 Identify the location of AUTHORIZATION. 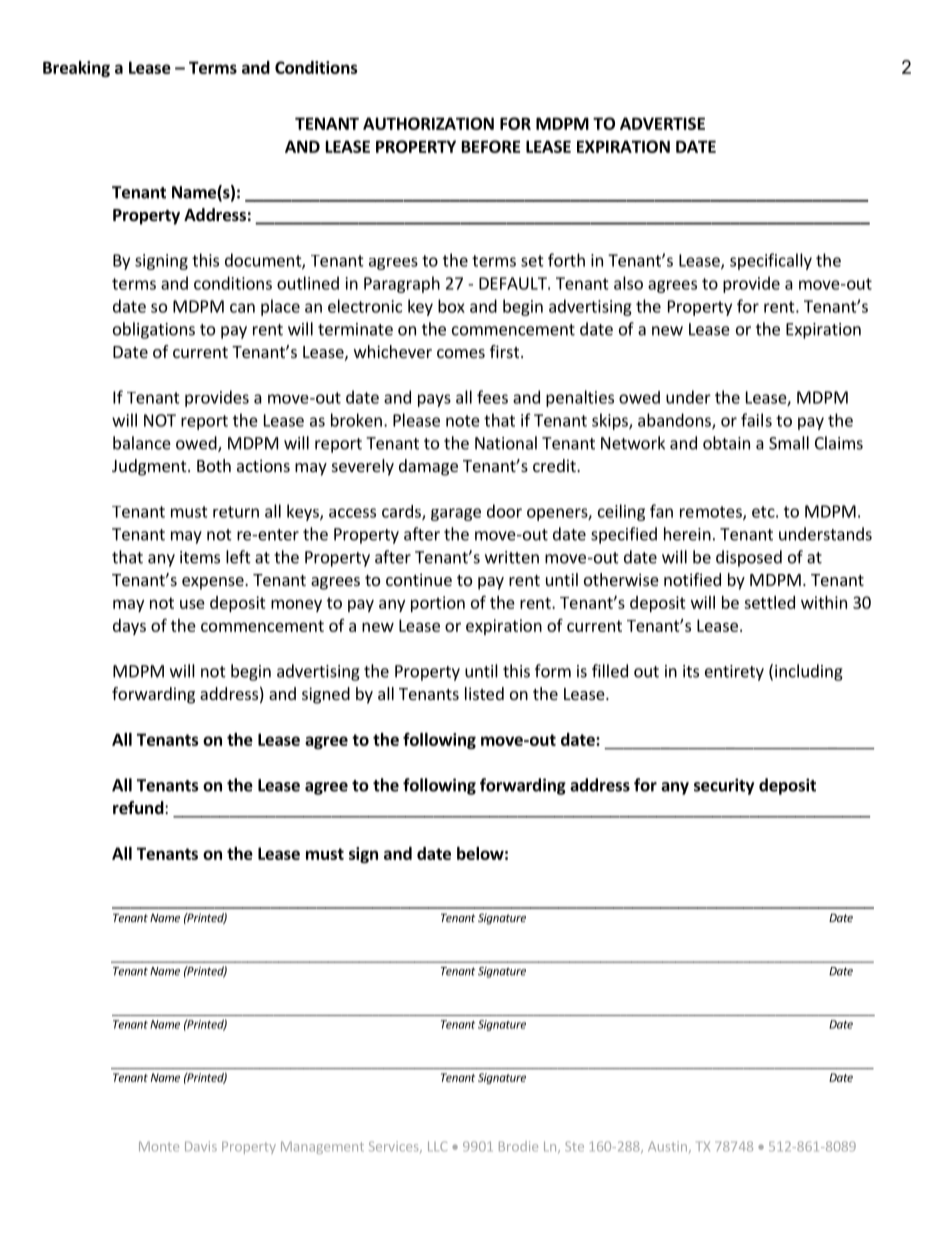
(428, 123).
